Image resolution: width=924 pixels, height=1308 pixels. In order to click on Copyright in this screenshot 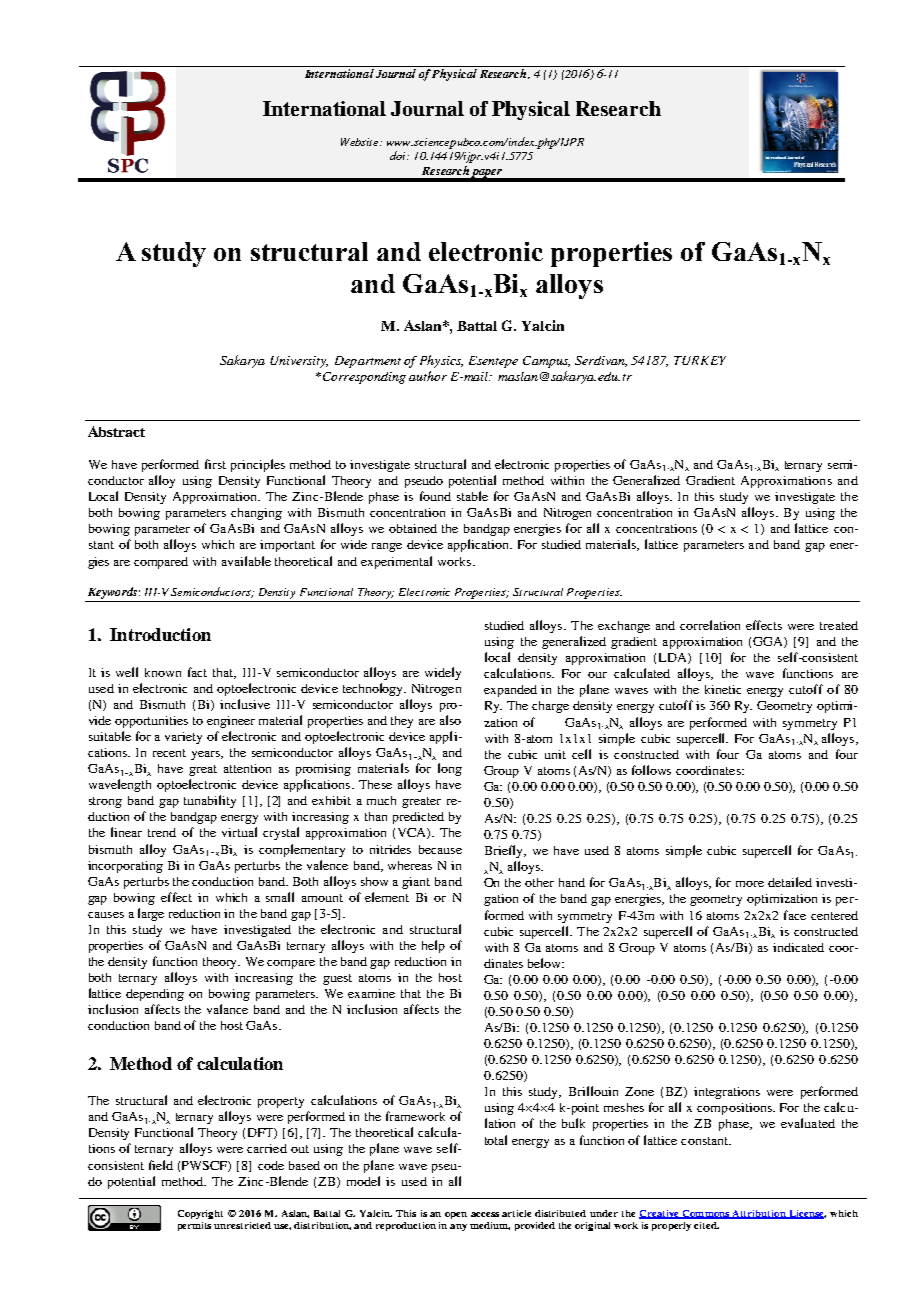, I will do `click(200, 1214)`.
